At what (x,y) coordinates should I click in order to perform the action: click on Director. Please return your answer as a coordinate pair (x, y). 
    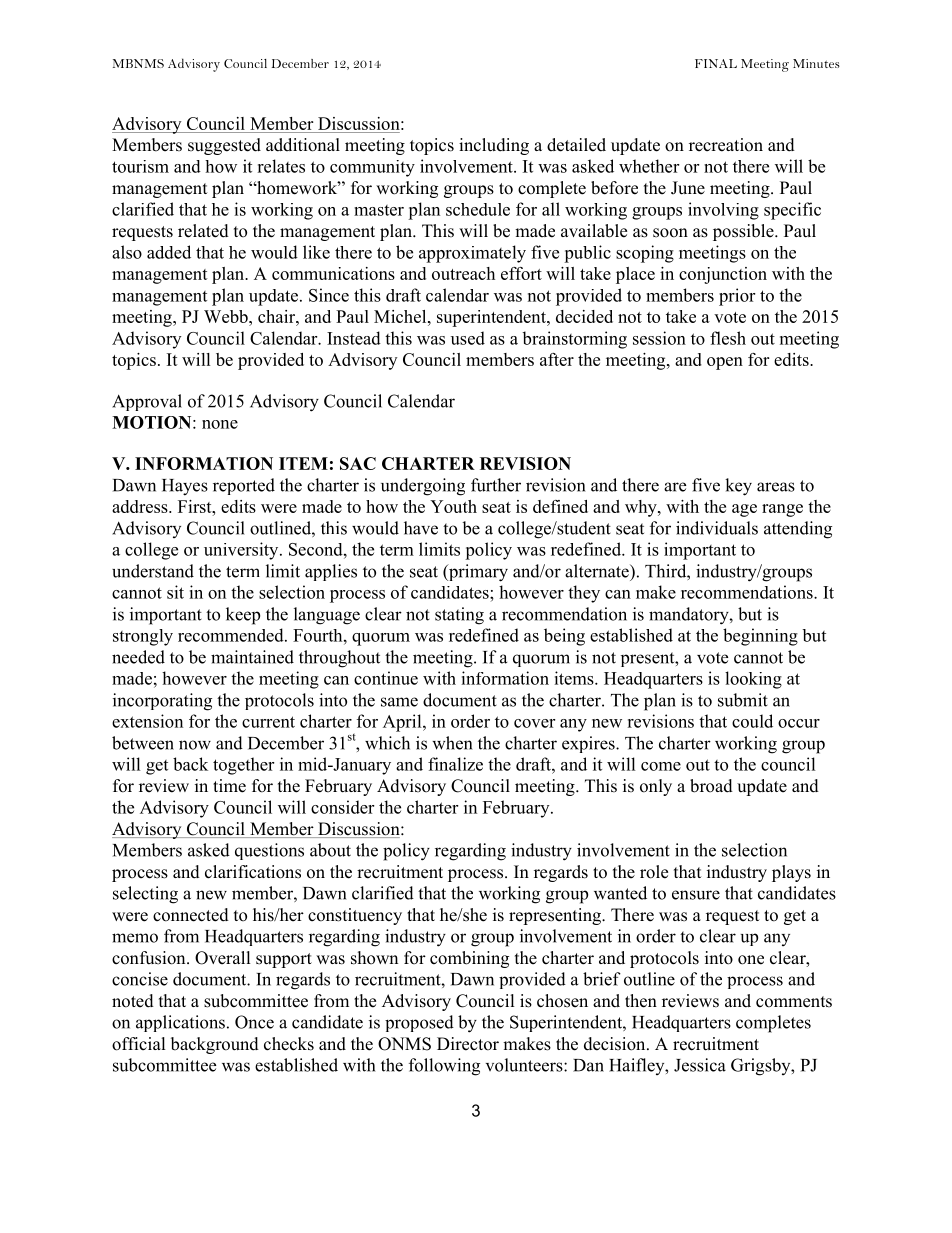
    Looking at the image, I should click on (468, 1044).
